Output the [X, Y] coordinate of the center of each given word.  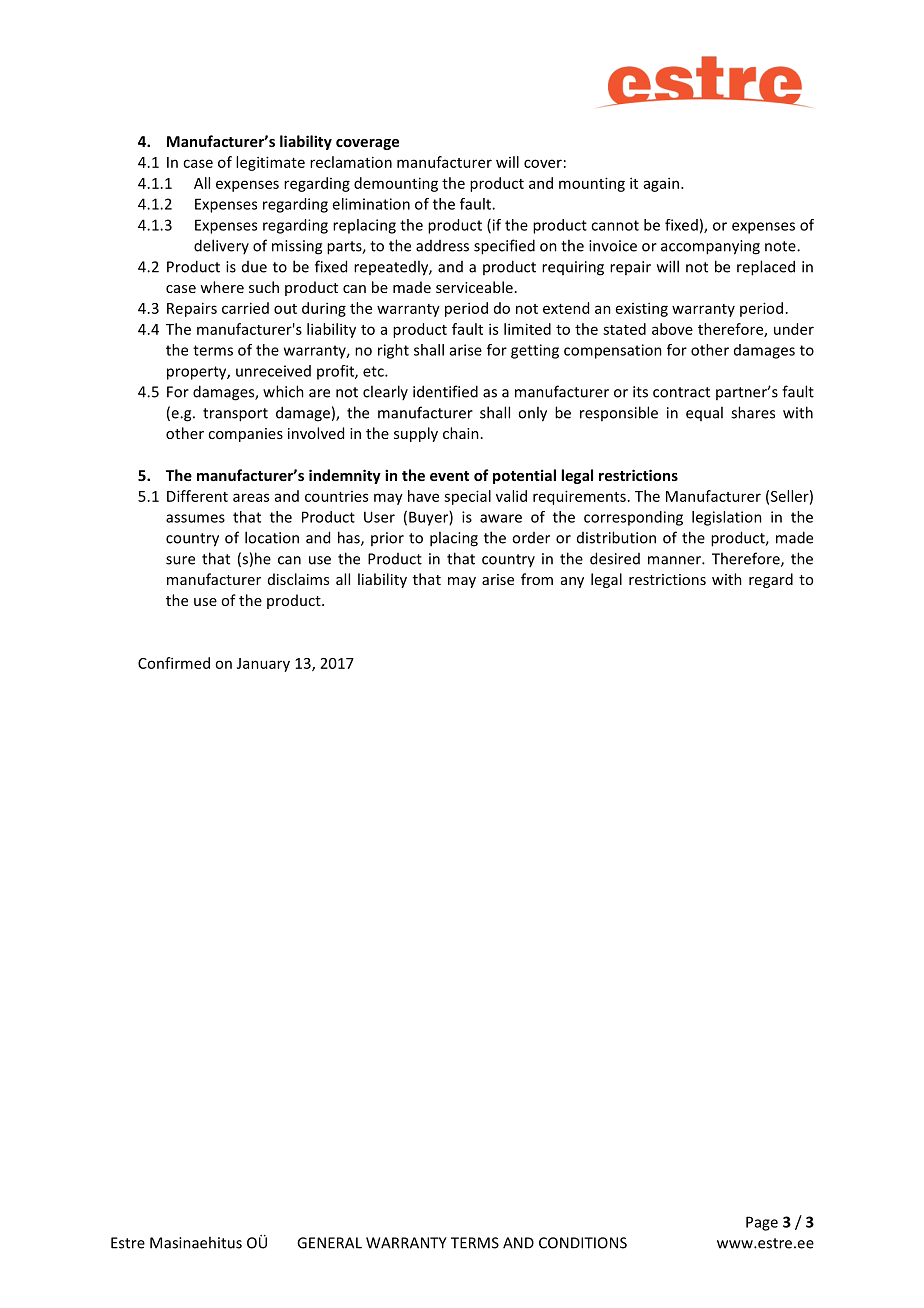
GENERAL [329, 1243]
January [263, 665]
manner [675, 560]
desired [615, 558]
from [537, 579]
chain [461, 433]
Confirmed [174, 663]
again [663, 184]
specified [504, 247]
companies [245, 435]
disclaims [298, 579]
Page [762, 1223]
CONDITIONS [583, 1243]
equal [704, 413]
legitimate [270, 163]
